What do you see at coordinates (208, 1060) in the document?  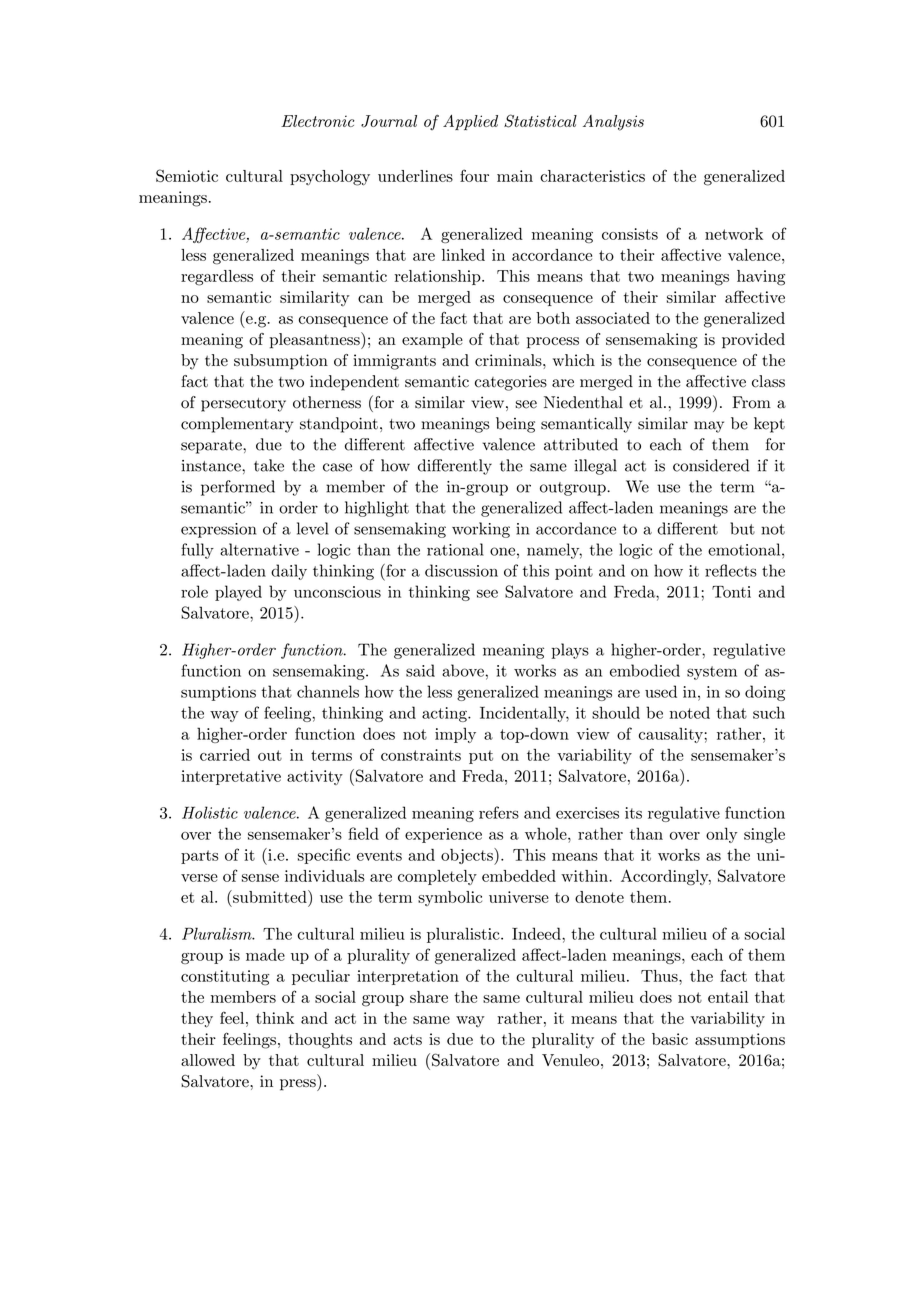 I see `allowed` at bounding box center [208, 1060].
